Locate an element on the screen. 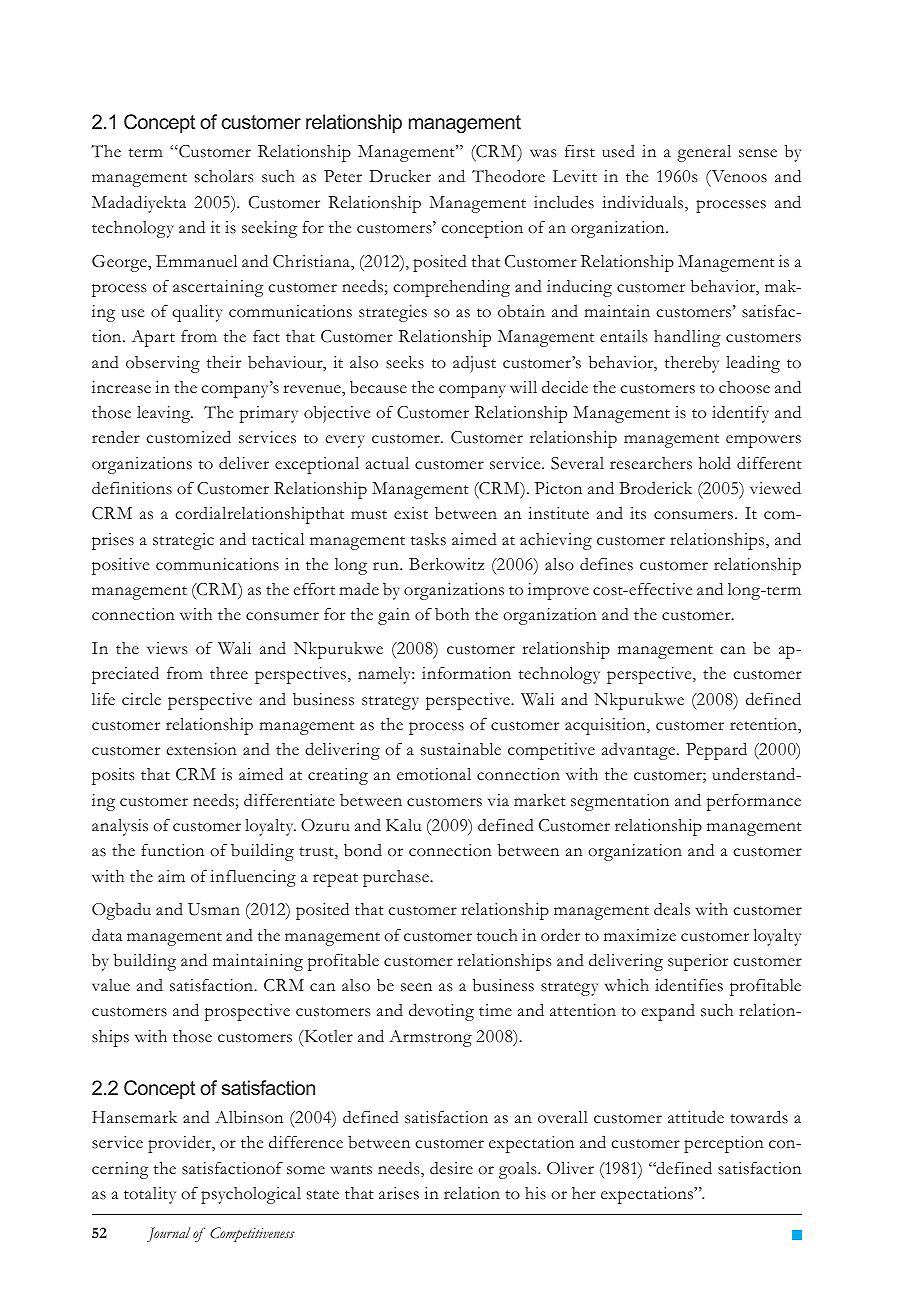 The width and height of the screenshot is (915, 1316). sustainable is located at coordinates (461, 749).
